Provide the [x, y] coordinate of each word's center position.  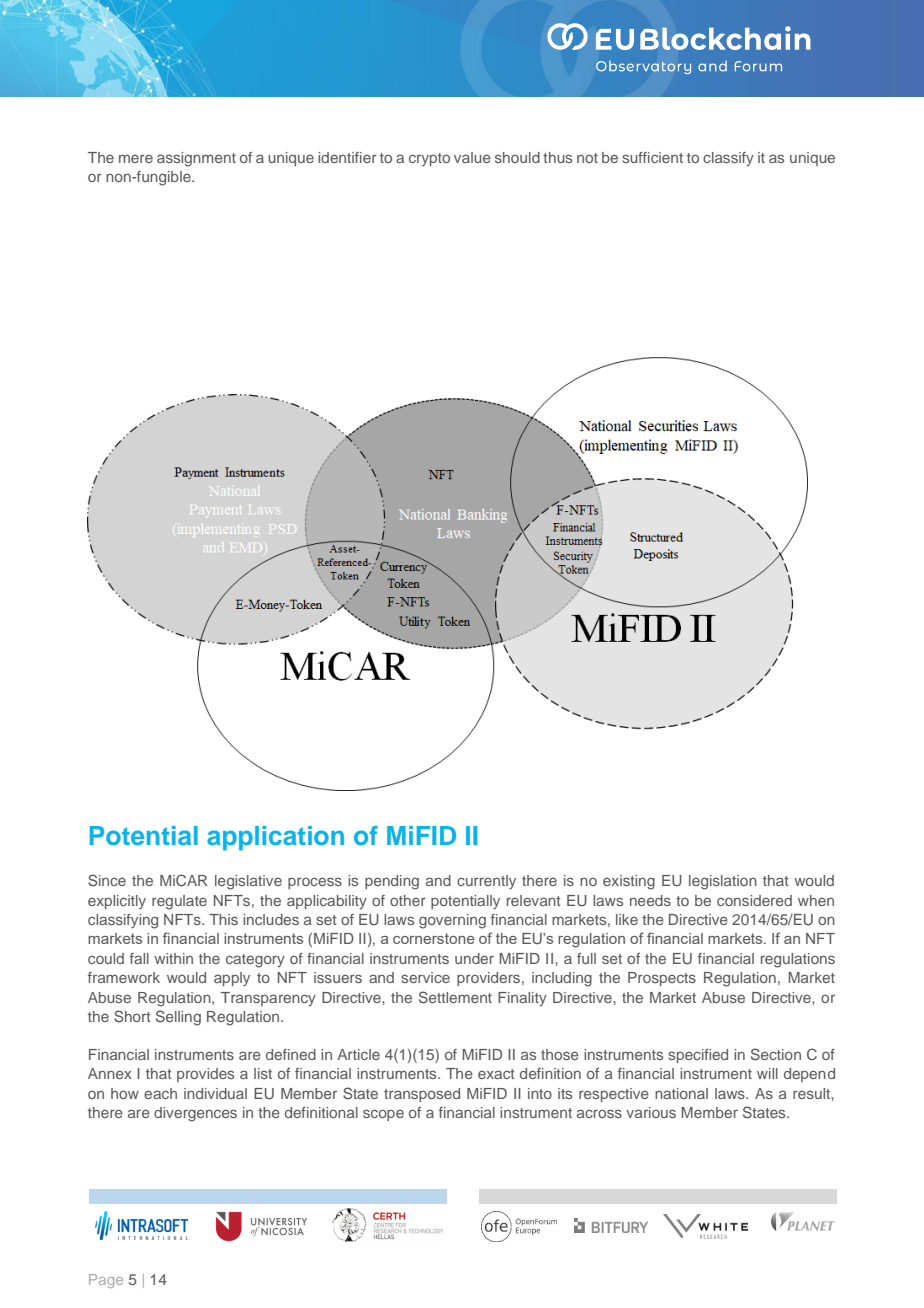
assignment [196, 159]
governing [452, 921]
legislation [723, 882]
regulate [179, 902]
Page [106, 1281]
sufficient [652, 157]
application [275, 838]
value [472, 157]
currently [486, 882]
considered [754, 900]
